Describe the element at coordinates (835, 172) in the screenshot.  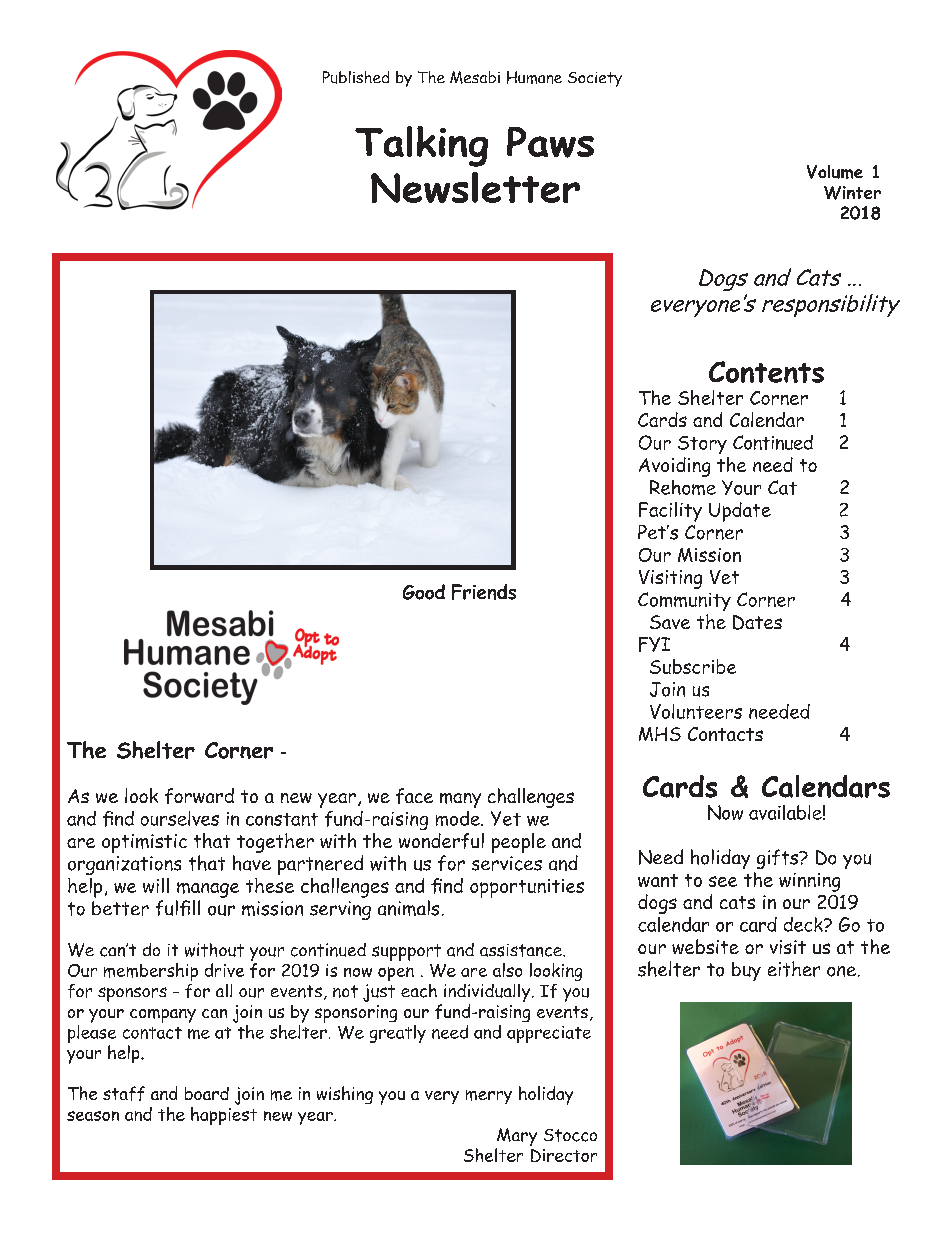
I see `Volume` at that location.
